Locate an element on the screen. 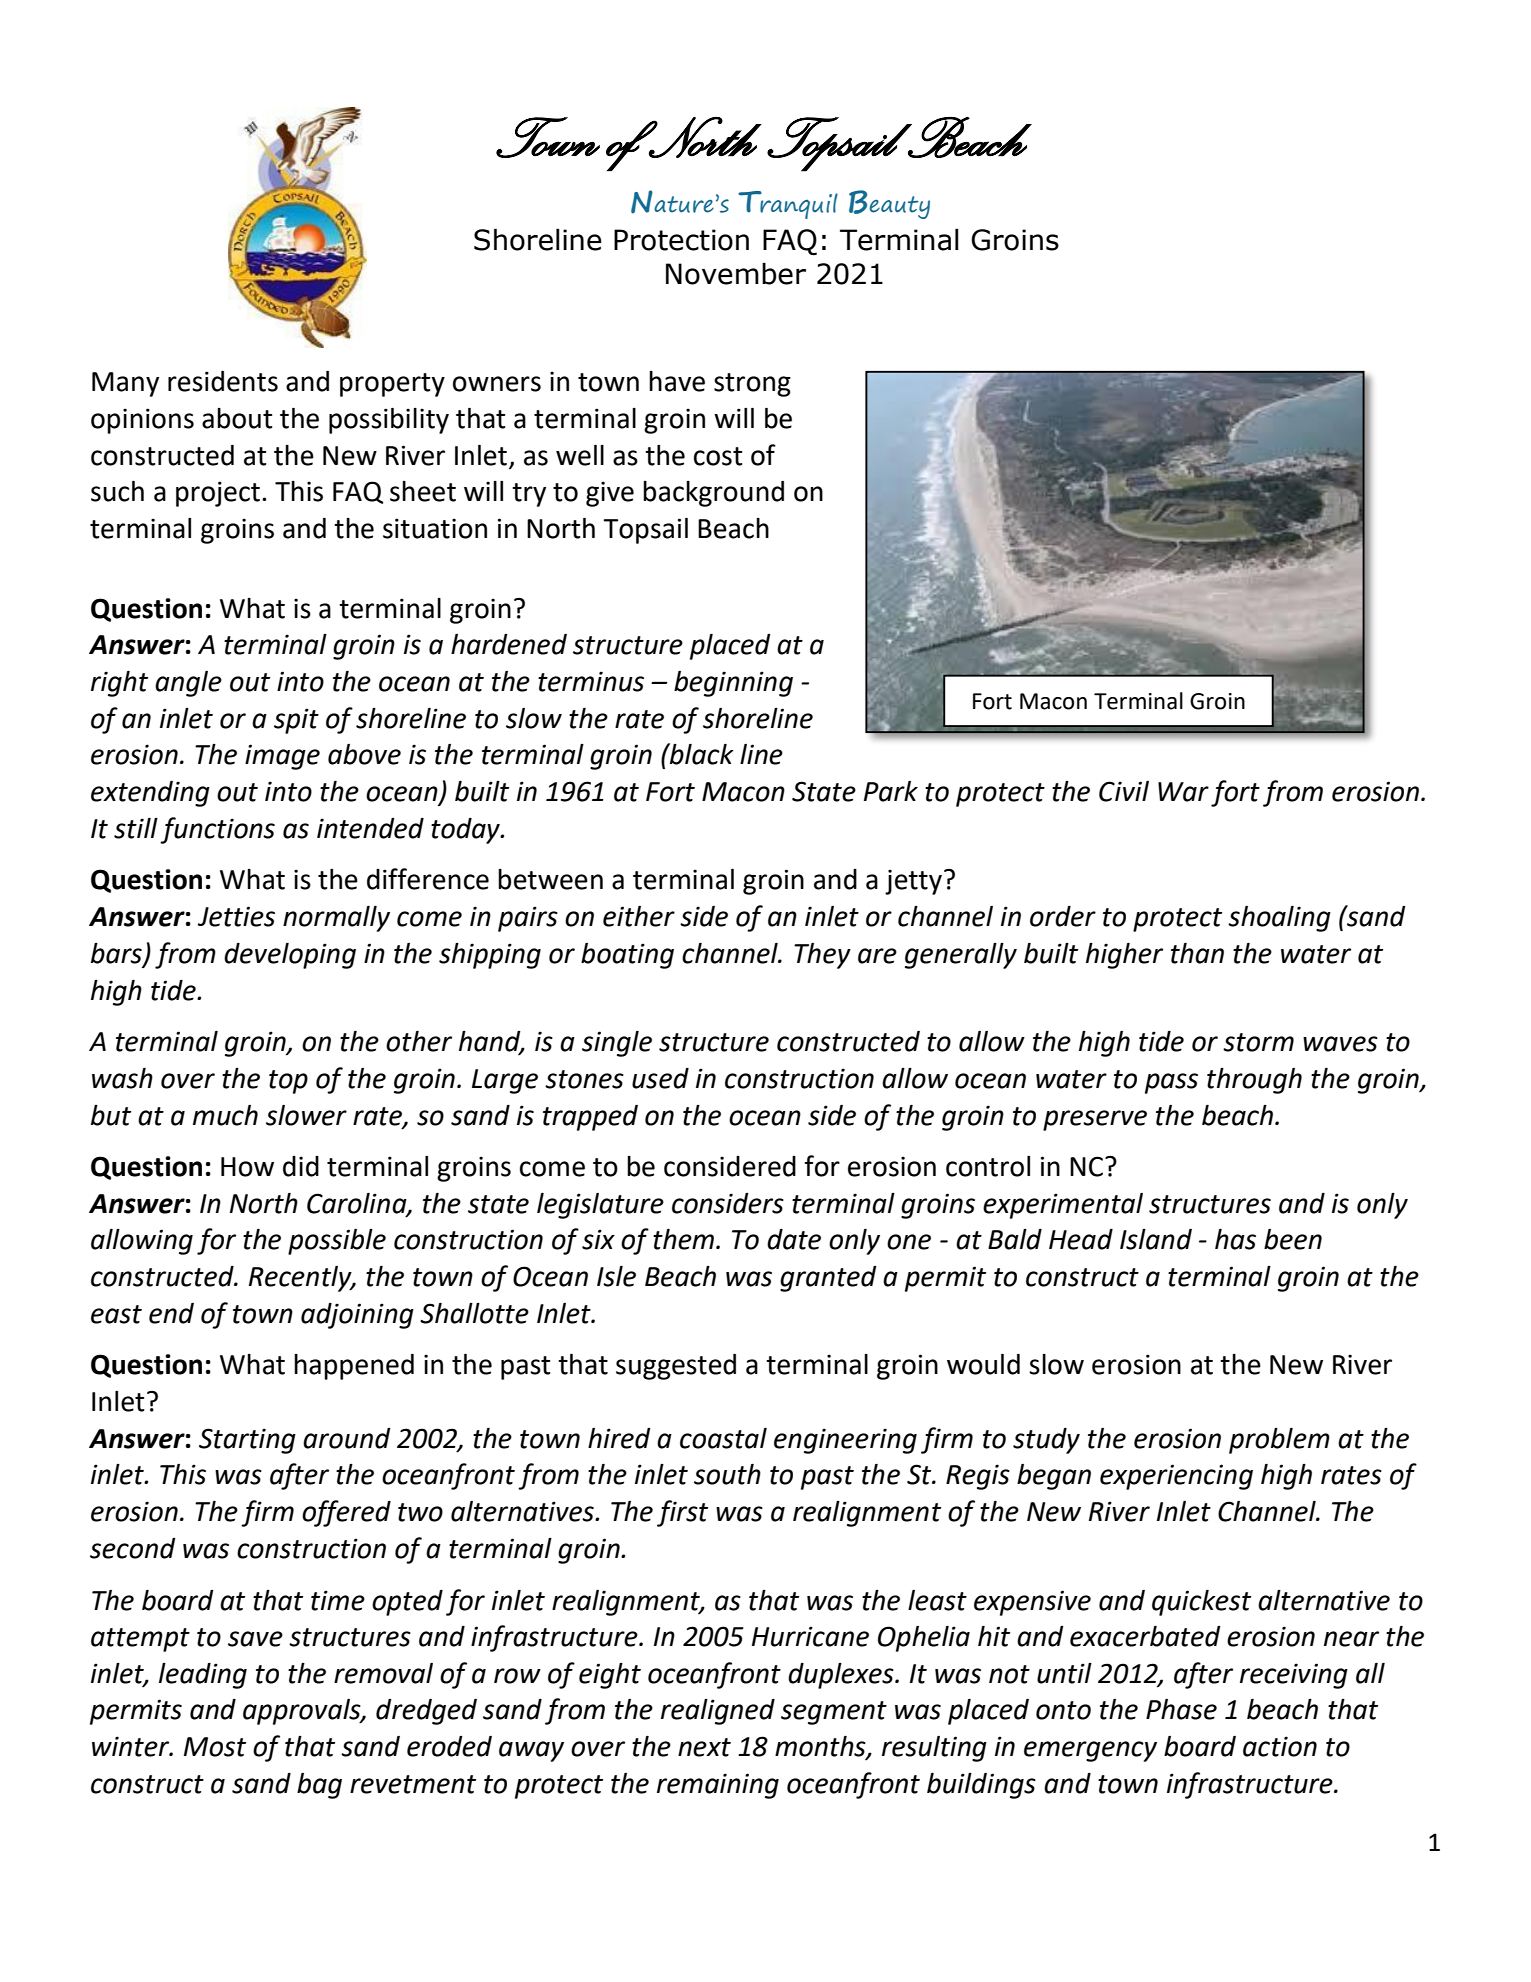  used is located at coordinates (660, 1078).
